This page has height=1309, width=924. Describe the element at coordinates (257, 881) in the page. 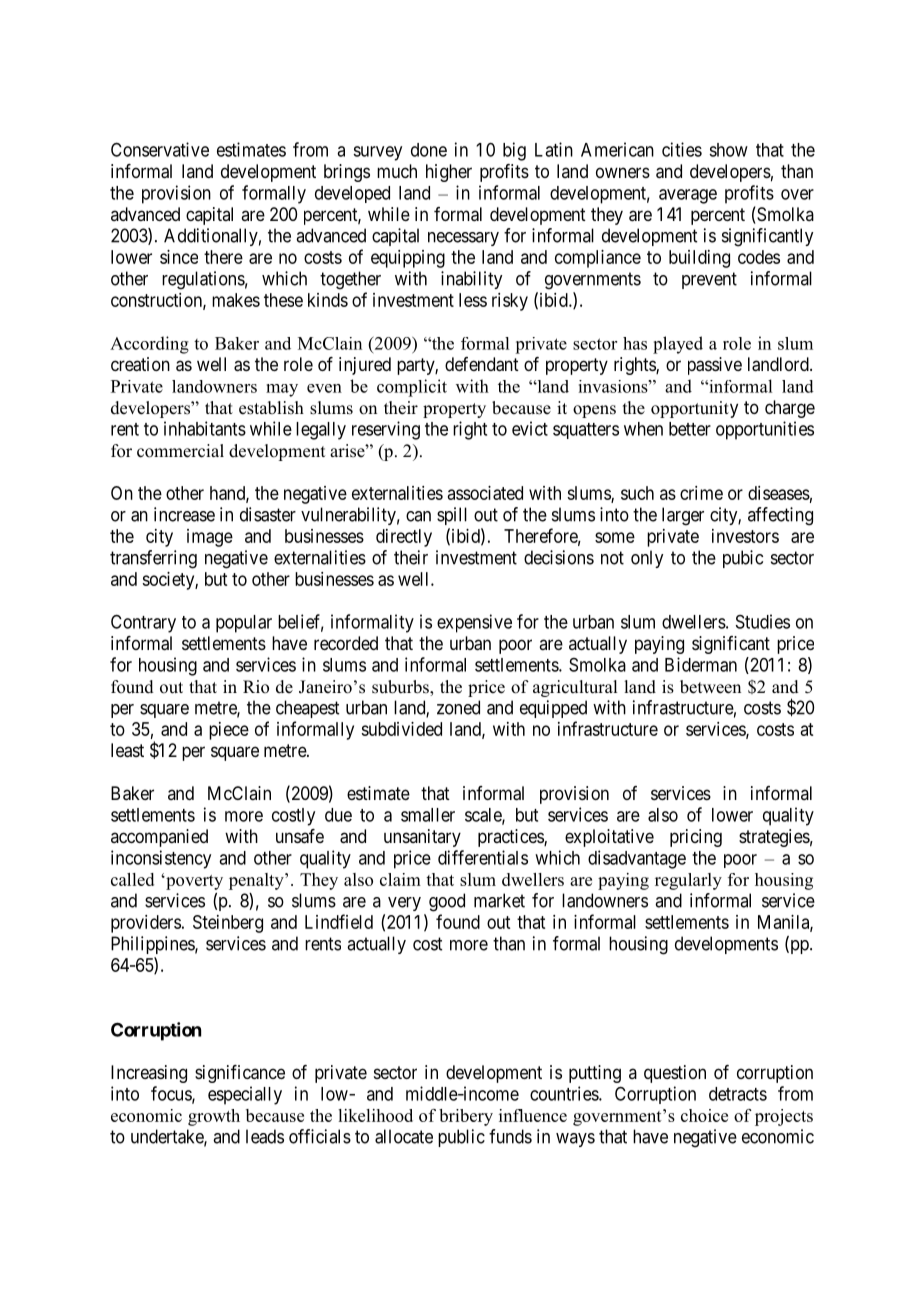

I see `penalty` at that location.
